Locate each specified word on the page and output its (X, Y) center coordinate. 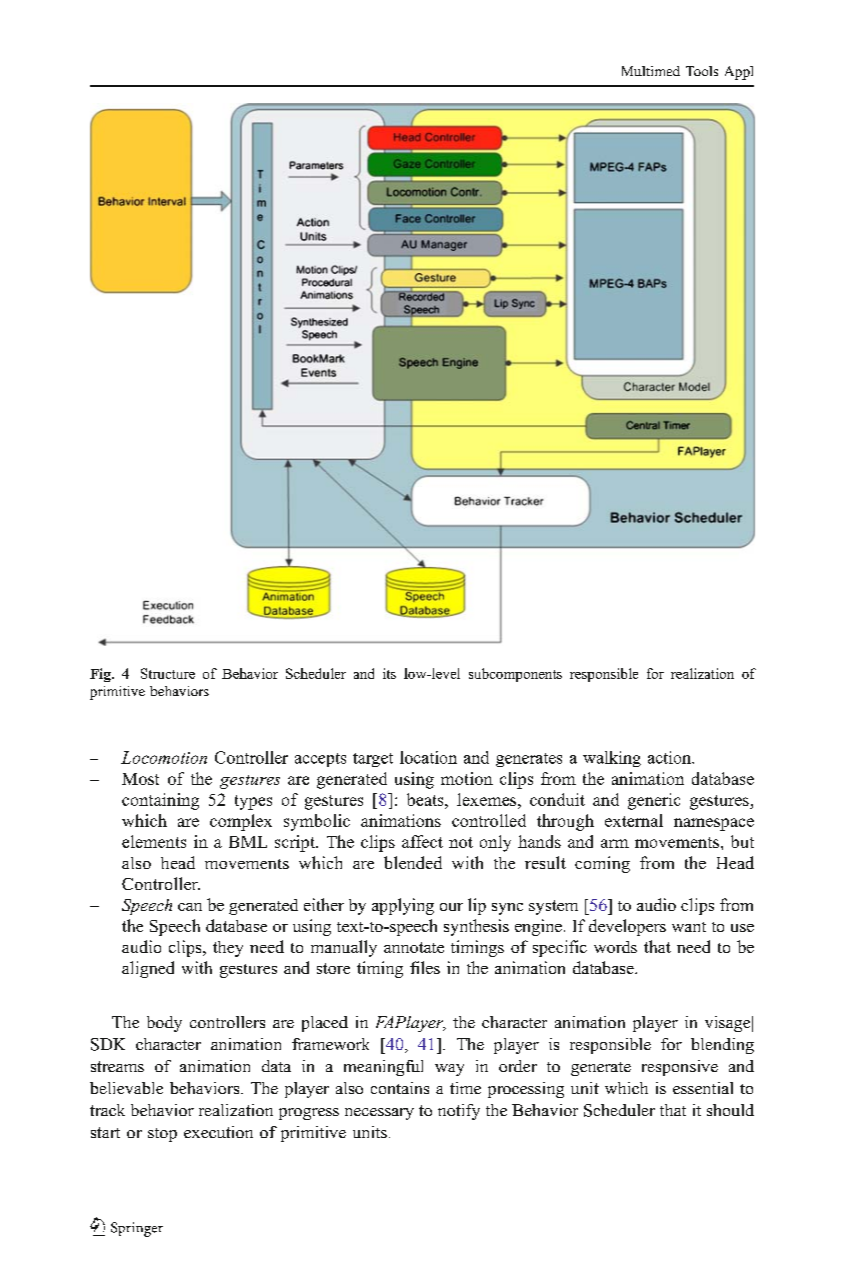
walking (612, 759)
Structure (168, 673)
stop (162, 1135)
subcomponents (515, 675)
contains (400, 1088)
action (670, 757)
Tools (702, 71)
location (428, 757)
